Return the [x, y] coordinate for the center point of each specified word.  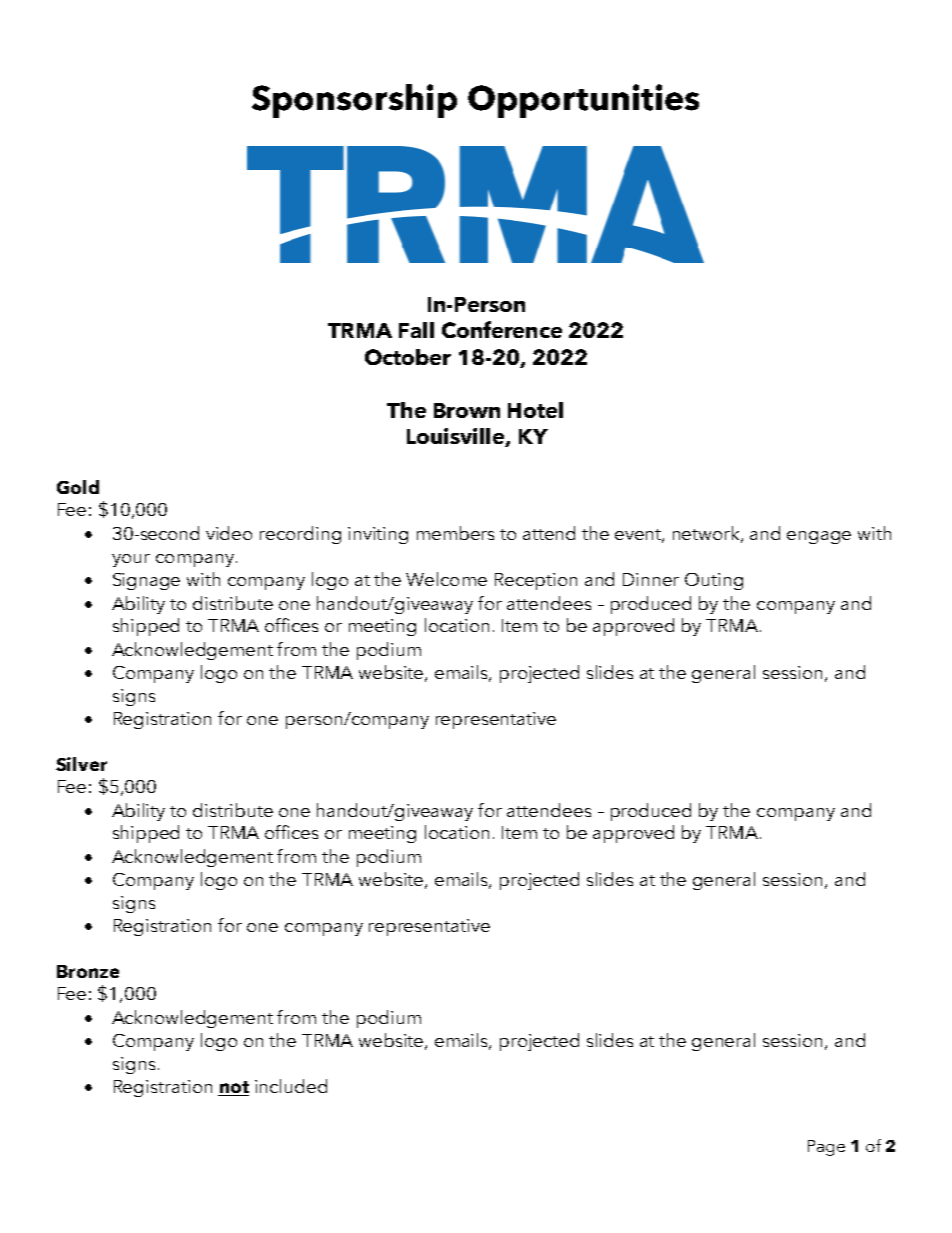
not [233, 1088]
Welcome [446, 579]
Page [826, 1148]
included [291, 1086]
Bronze [88, 971]
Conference [502, 329]
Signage [146, 581]
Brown [467, 410]
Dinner [651, 579]
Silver [81, 764]
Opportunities [583, 101]
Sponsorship [354, 101]
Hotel [535, 410]
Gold [78, 487]
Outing [714, 581]
